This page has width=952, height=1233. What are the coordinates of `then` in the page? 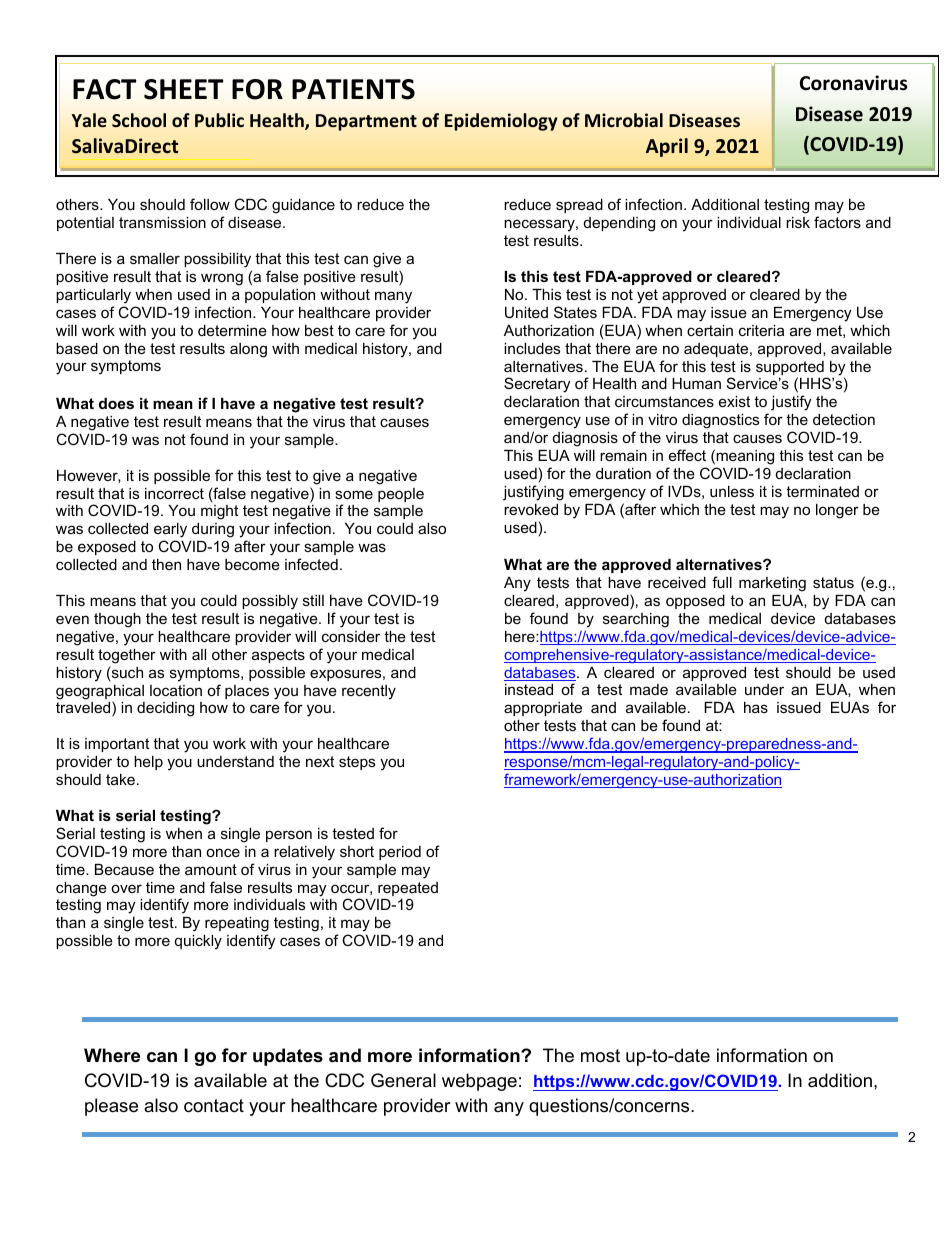 It's located at (166, 564).
